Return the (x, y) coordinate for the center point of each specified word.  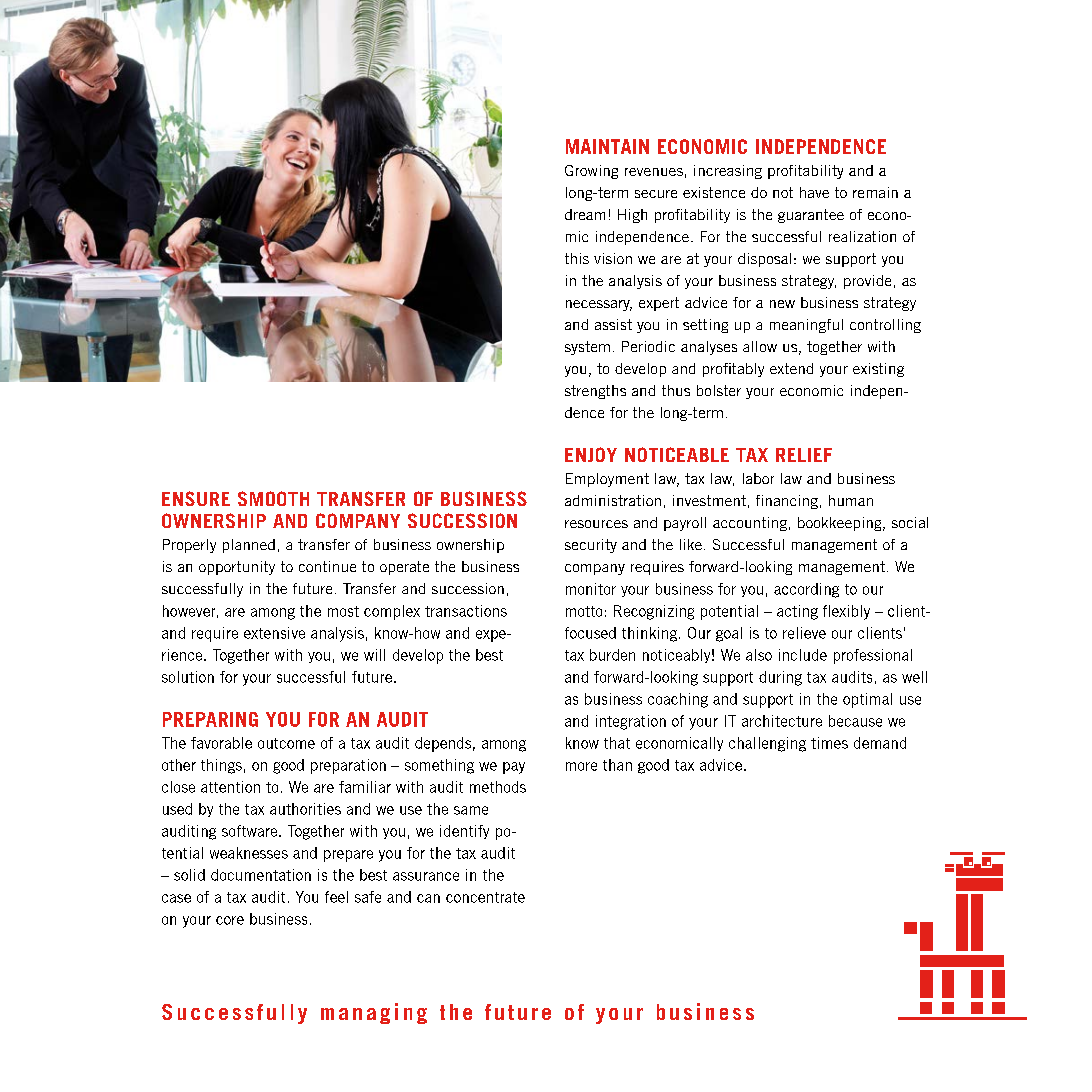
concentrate (485, 897)
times (829, 743)
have (814, 192)
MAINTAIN (607, 146)
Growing (591, 172)
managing (374, 1013)
